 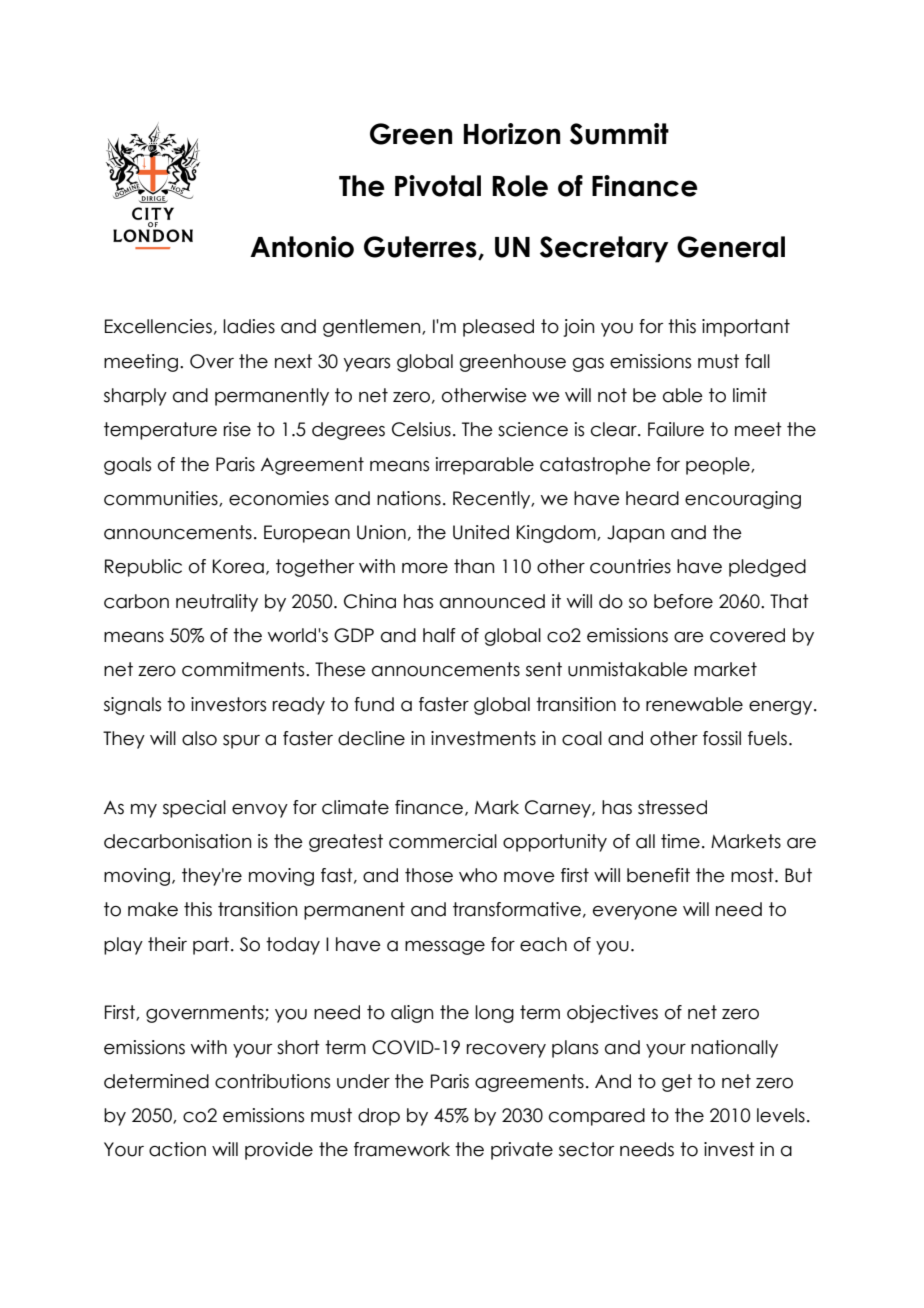 I want to click on neutrality, so click(x=217, y=603).
